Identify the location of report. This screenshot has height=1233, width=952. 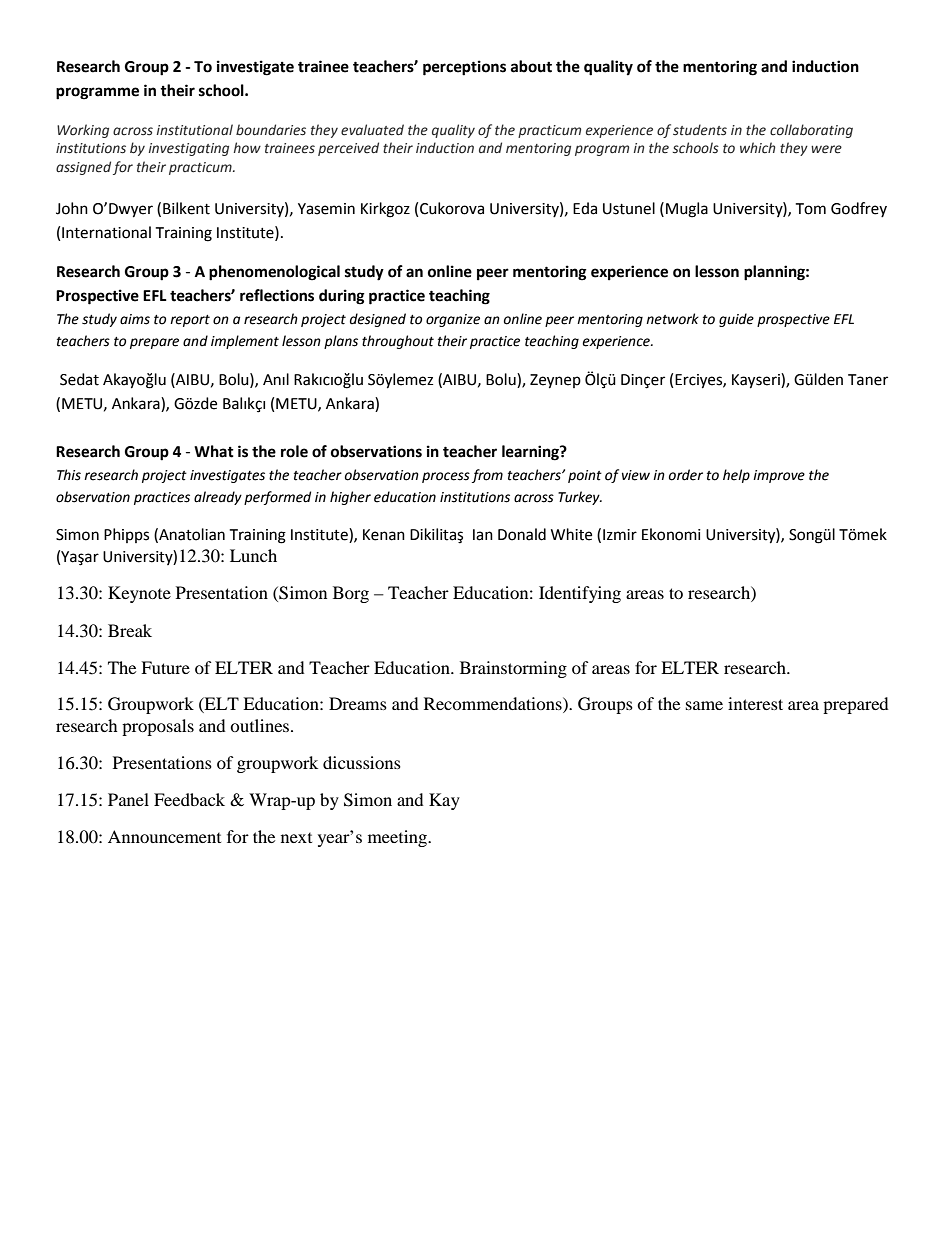
(190, 321).
